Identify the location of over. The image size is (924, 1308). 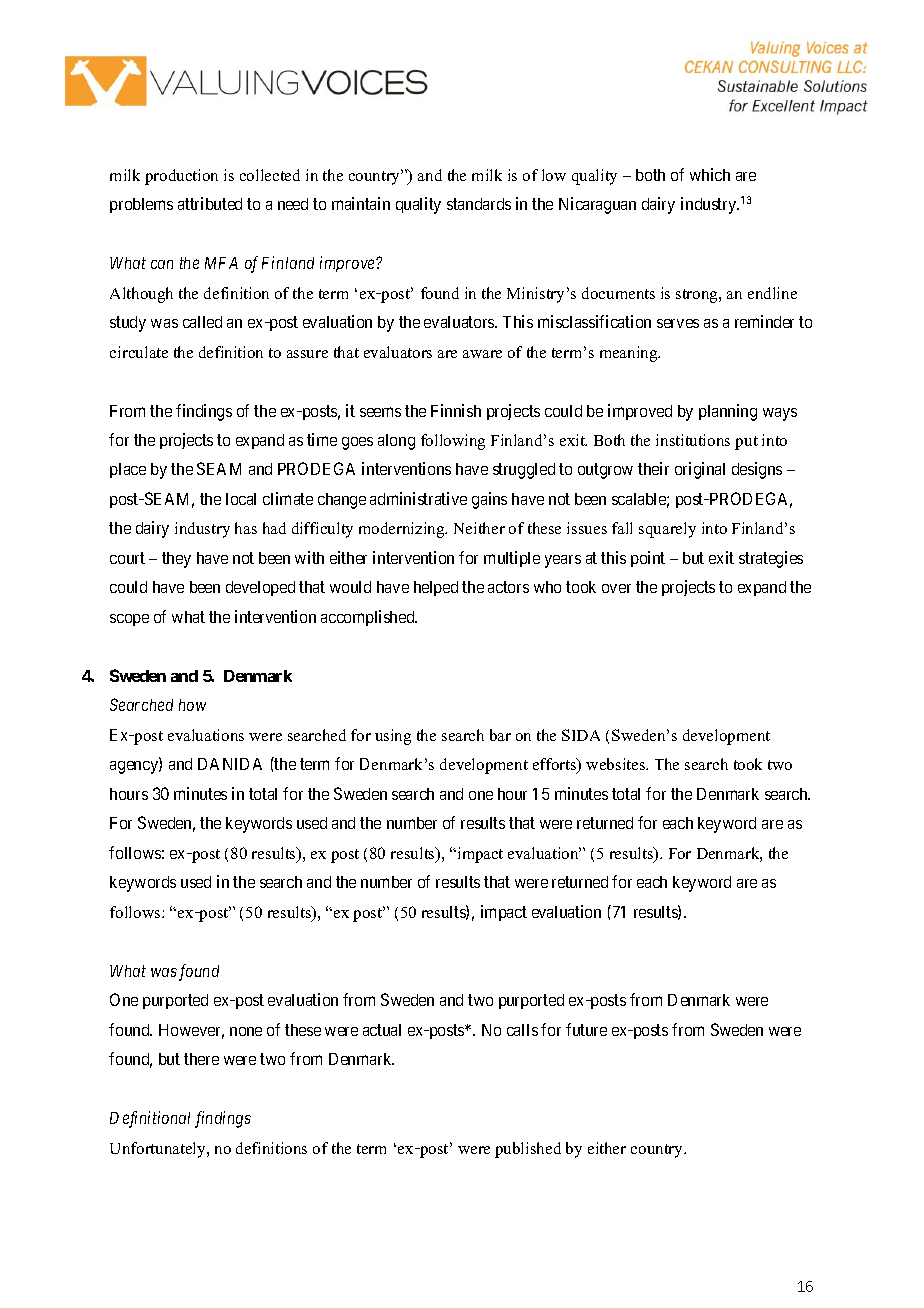
(616, 588).
